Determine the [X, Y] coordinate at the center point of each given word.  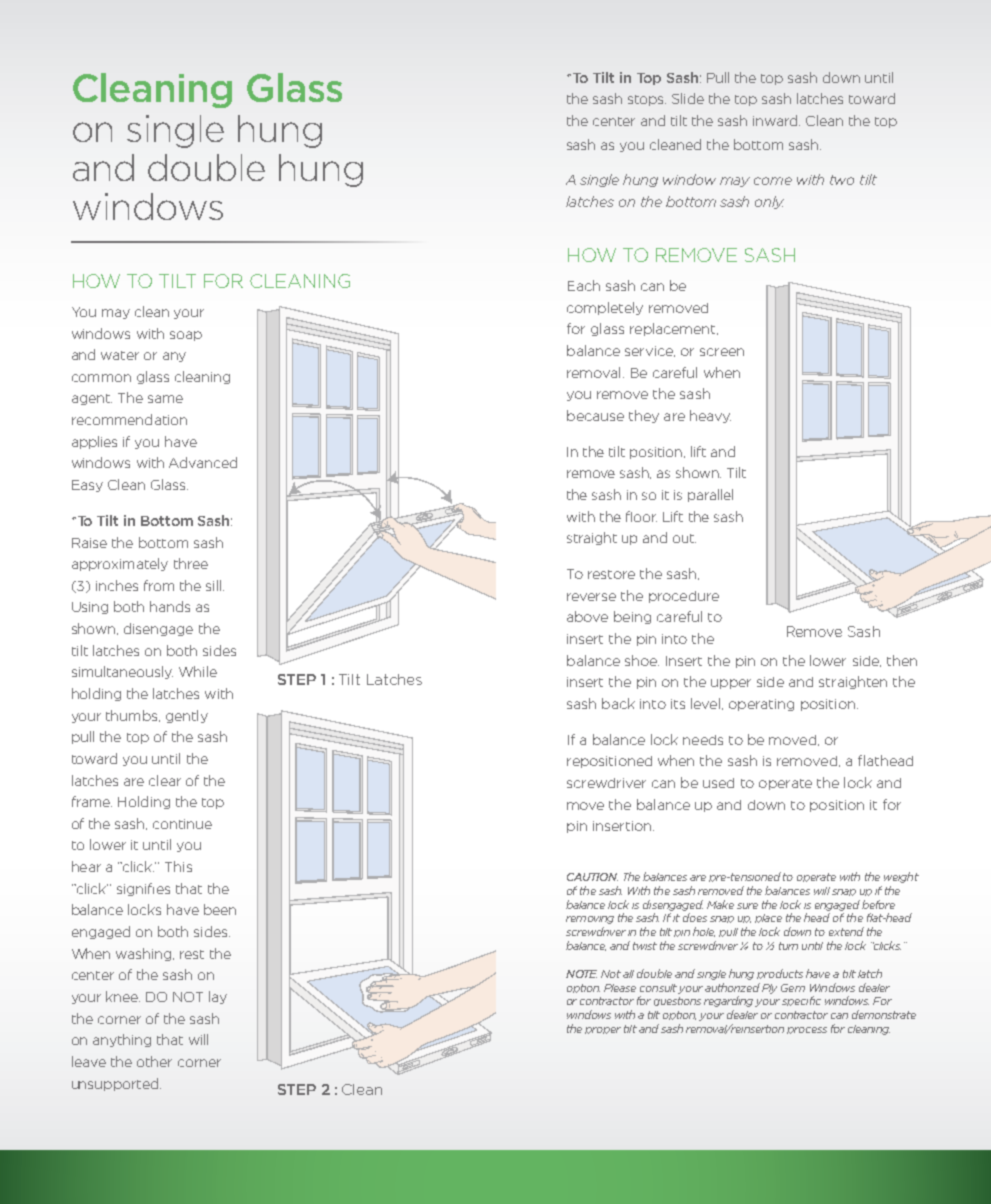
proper [603, 1030]
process [807, 1030]
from [159, 585]
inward [775, 120]
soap [186, 336]
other [154, 1061]
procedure [684, 597]
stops [647, 100]
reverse [591, 597]
